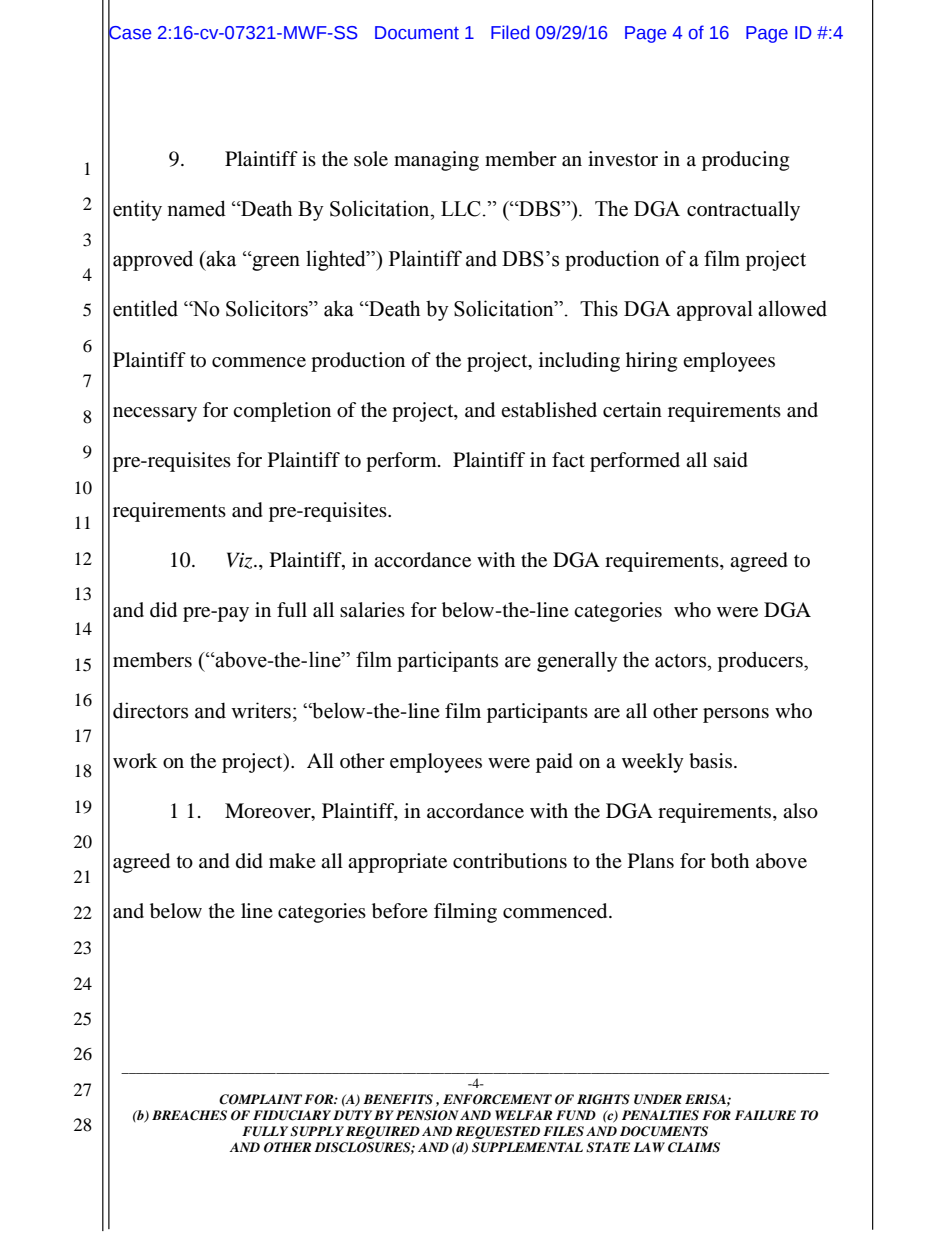 The image size is (952, 1233). Describe the element at coordinates (241, 560) in the screenshot. I see `Viz` at that location.
